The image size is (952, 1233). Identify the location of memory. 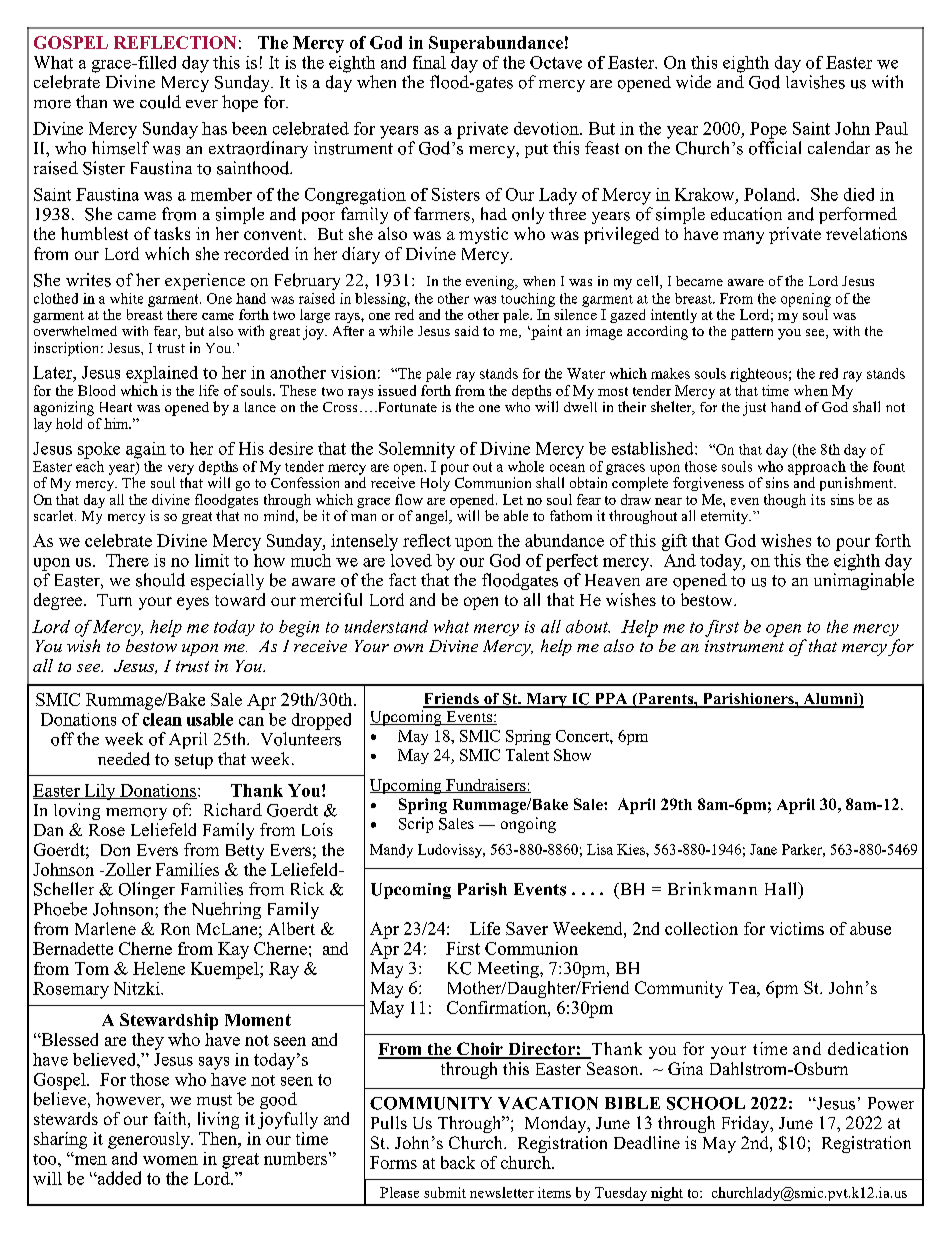
(136, 814).
